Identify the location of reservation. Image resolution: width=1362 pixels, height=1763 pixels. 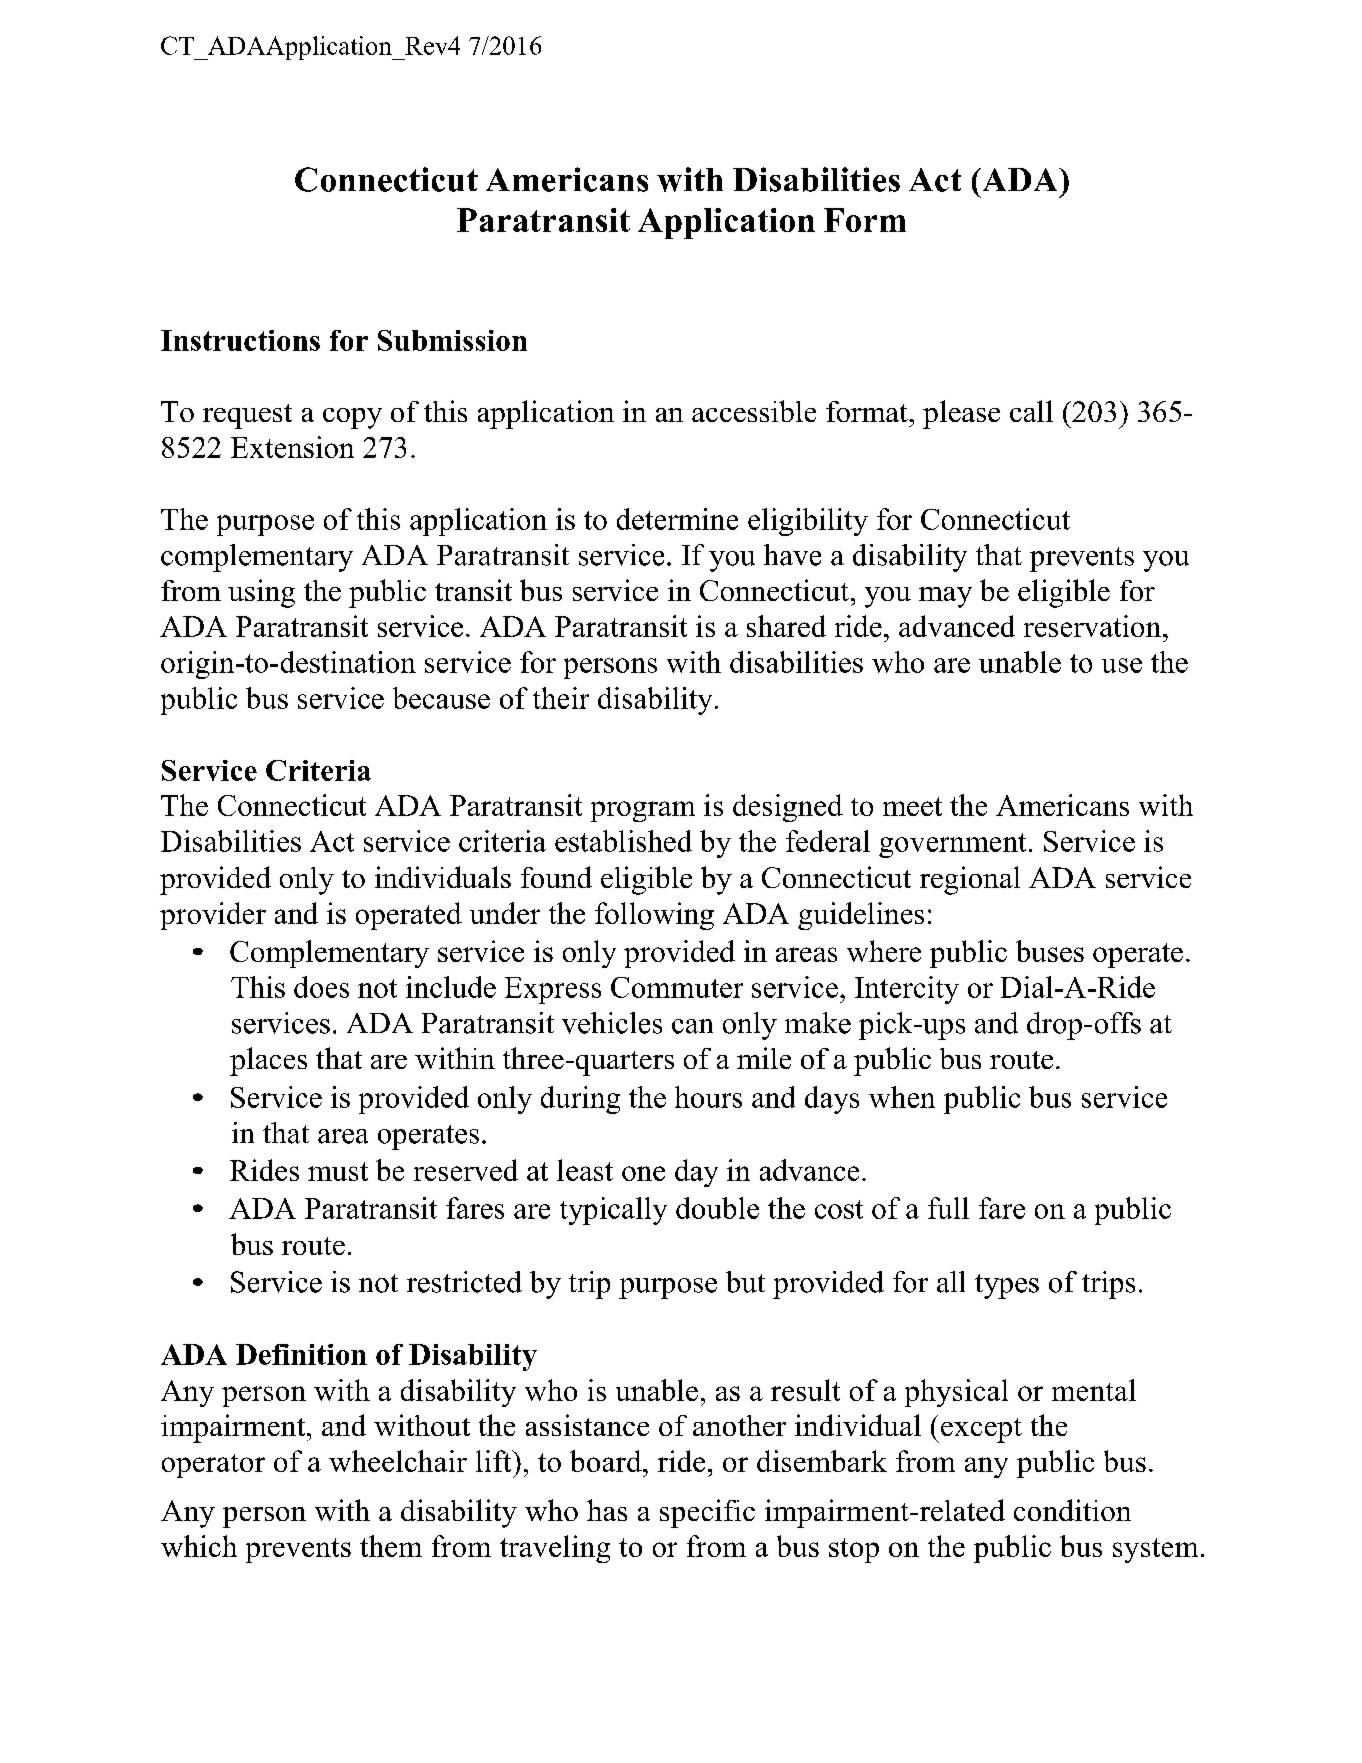
(1094, 626).
